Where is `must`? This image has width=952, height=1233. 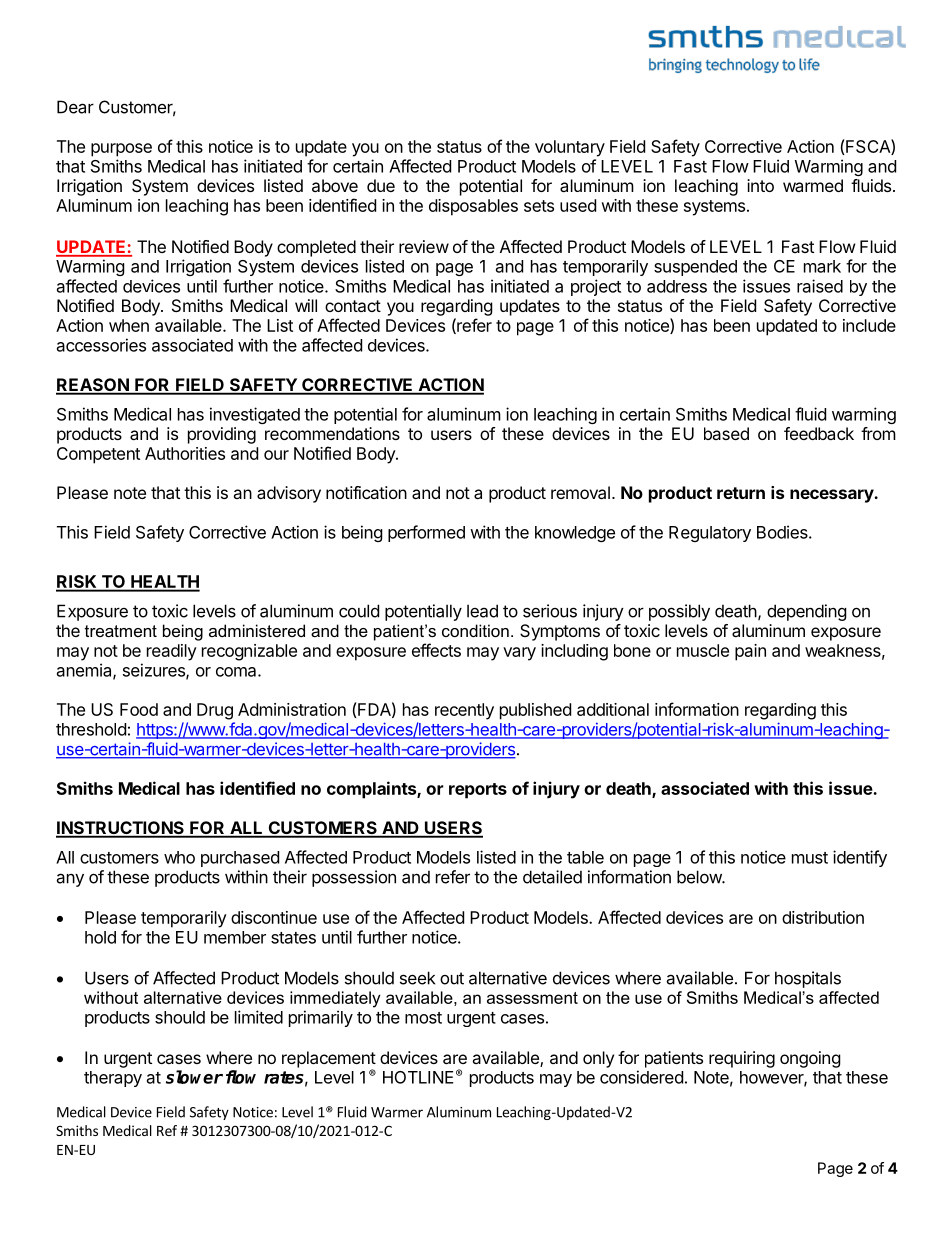
must is located at coordinates (810, 858).
